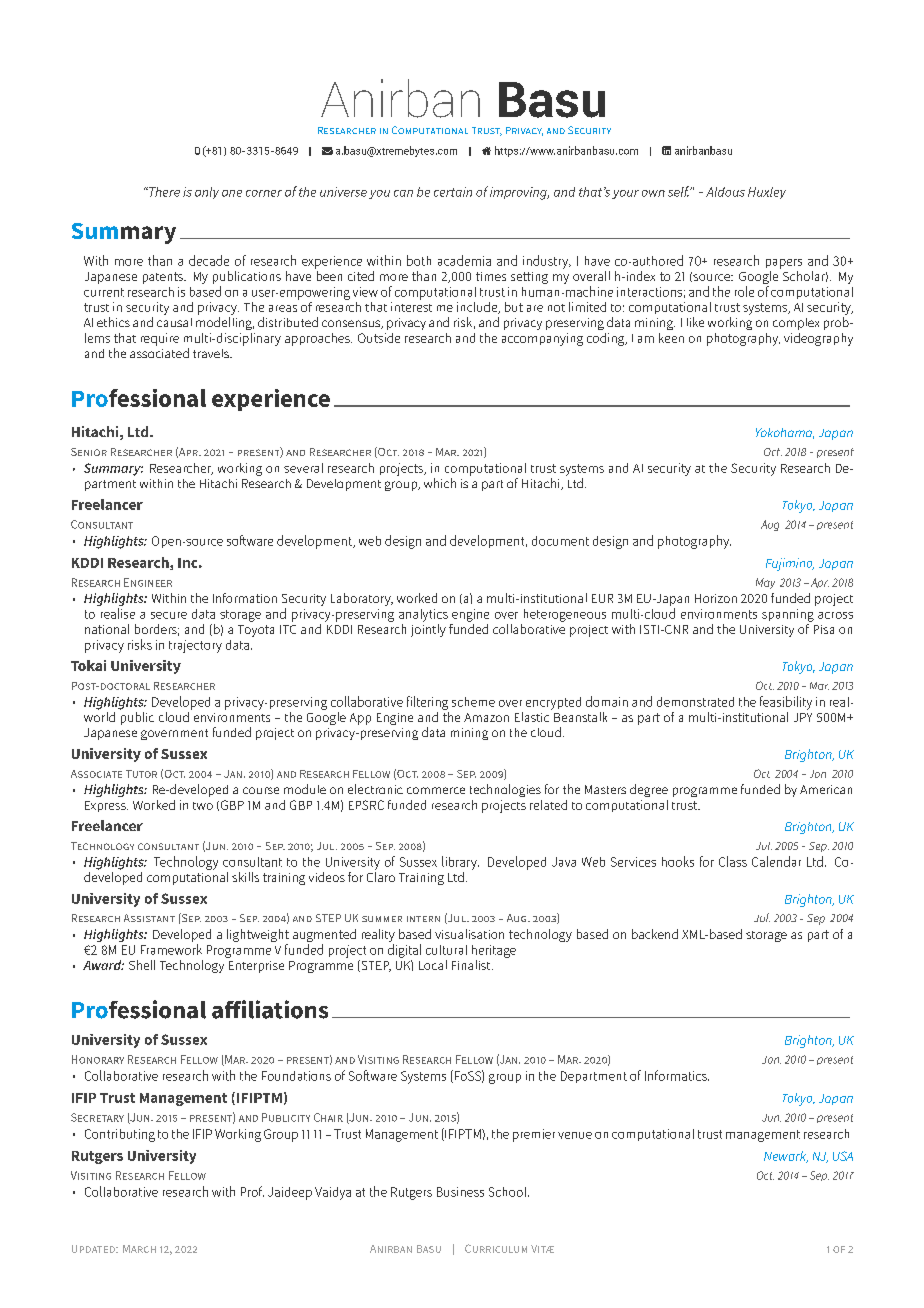 This screenshot has width=924, height=1308. Describe the element at coordinates (203, 806) in the screenshot. I see `two` at that location.
